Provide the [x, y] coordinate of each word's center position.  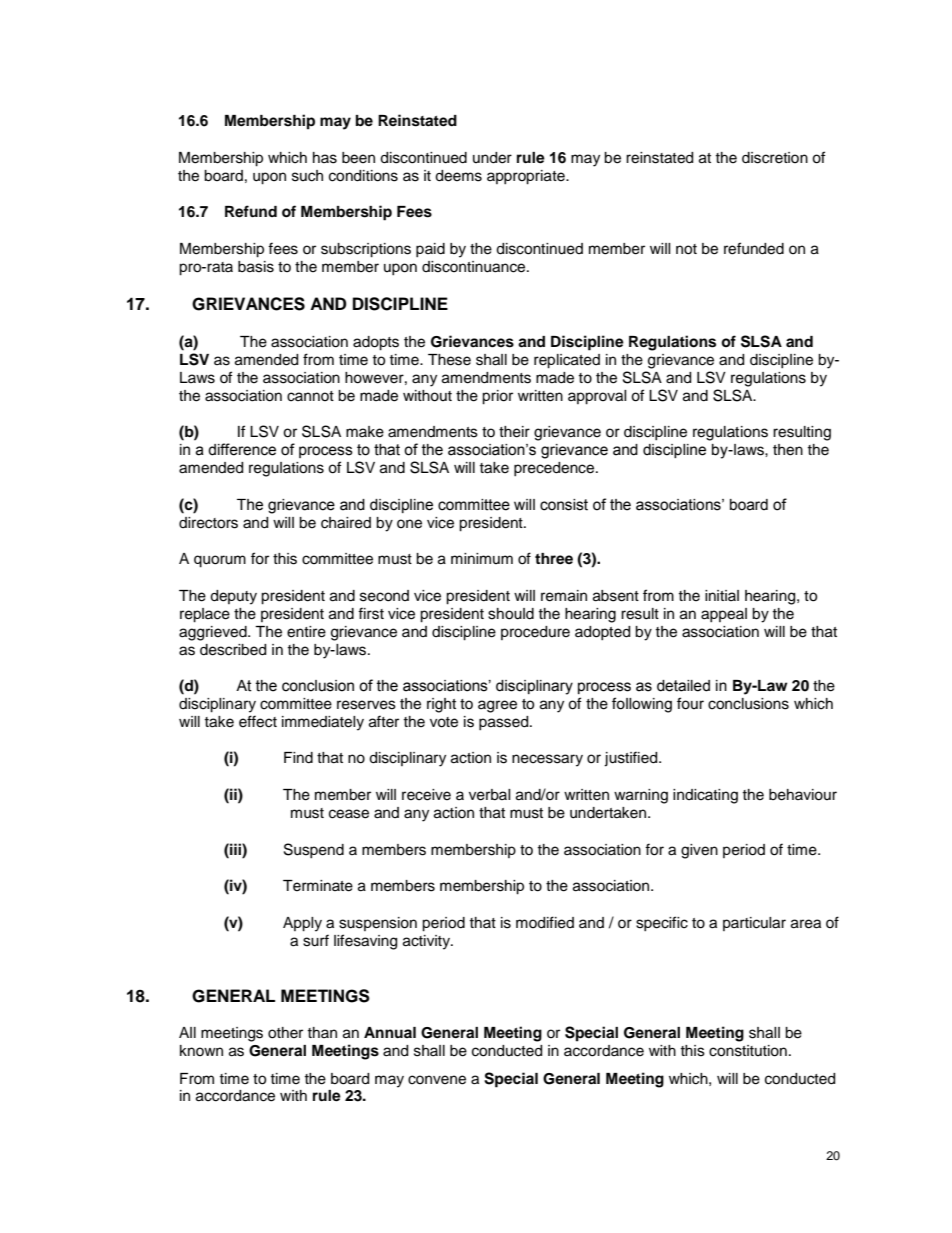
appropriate [527, 177]
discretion [775, 158]
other [285, 1033]
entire [306, 632]
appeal [724, 615]
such [307, 176]
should [511, 614]
